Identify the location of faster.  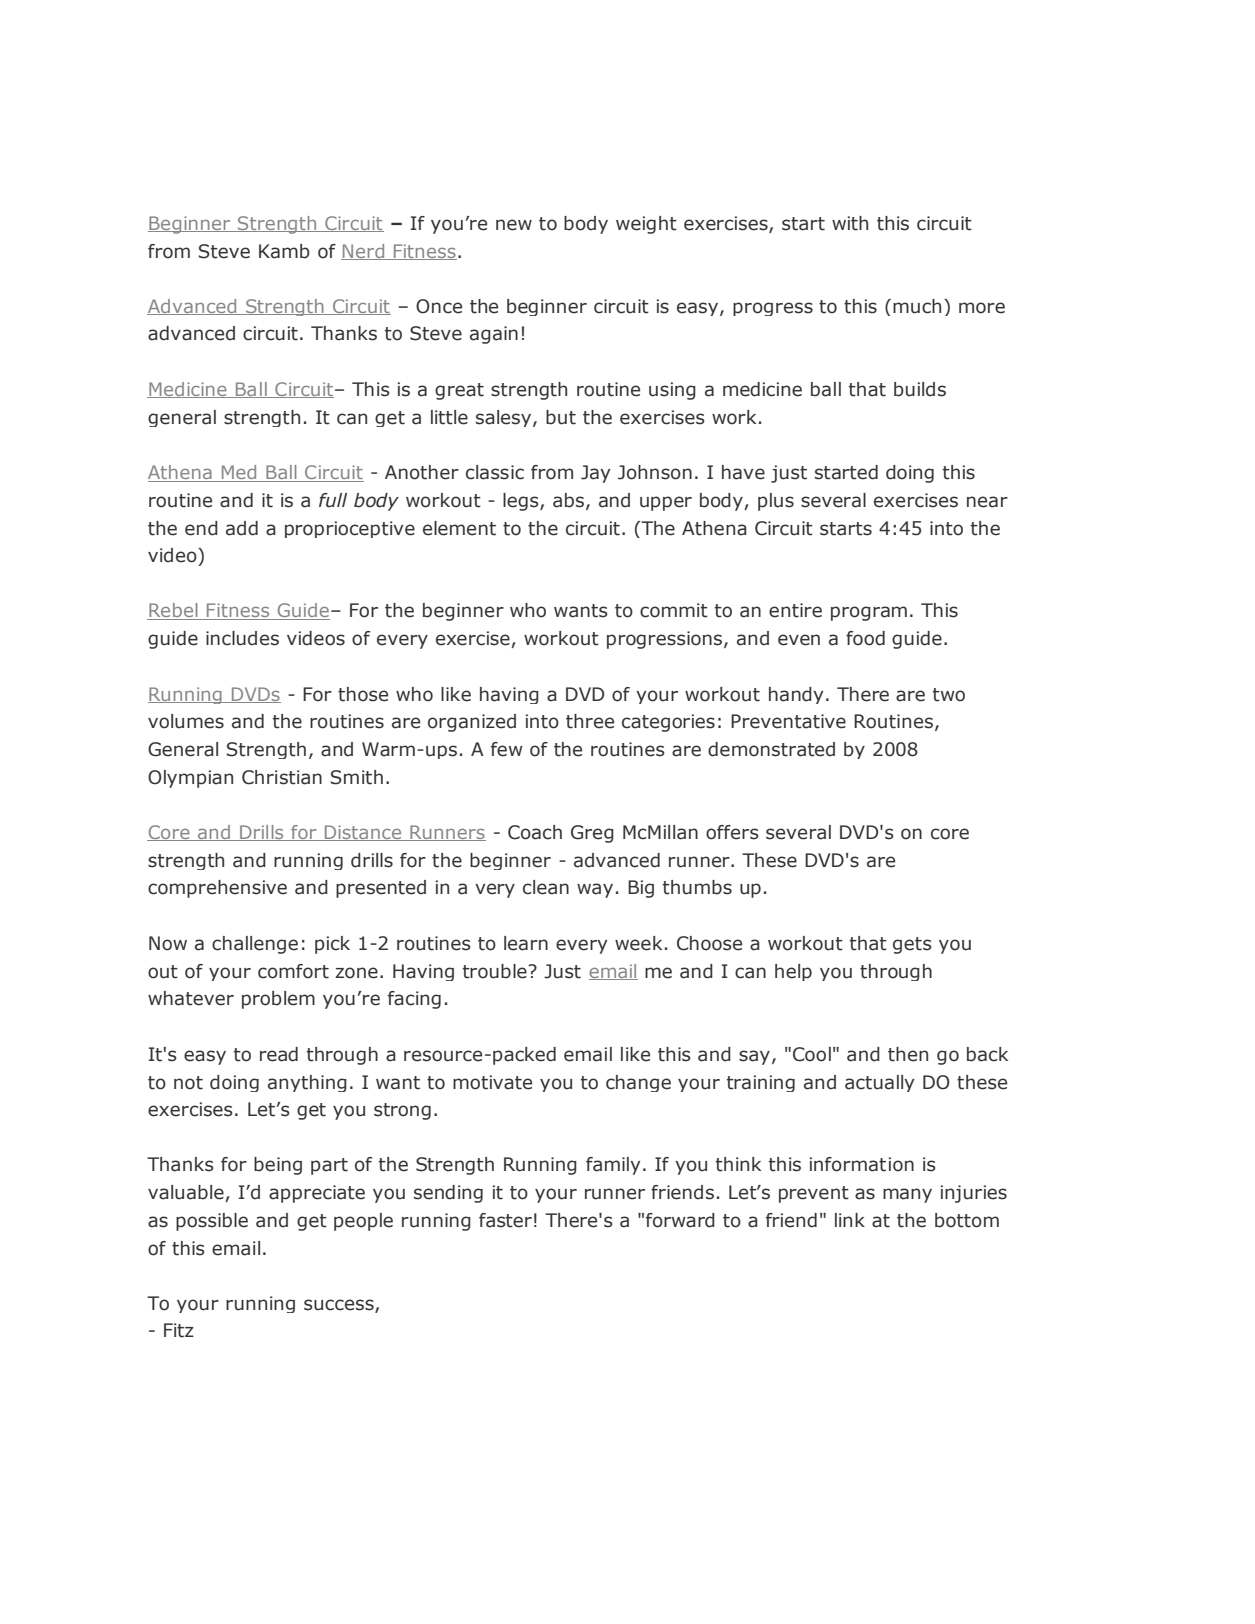
(505, 1220).
